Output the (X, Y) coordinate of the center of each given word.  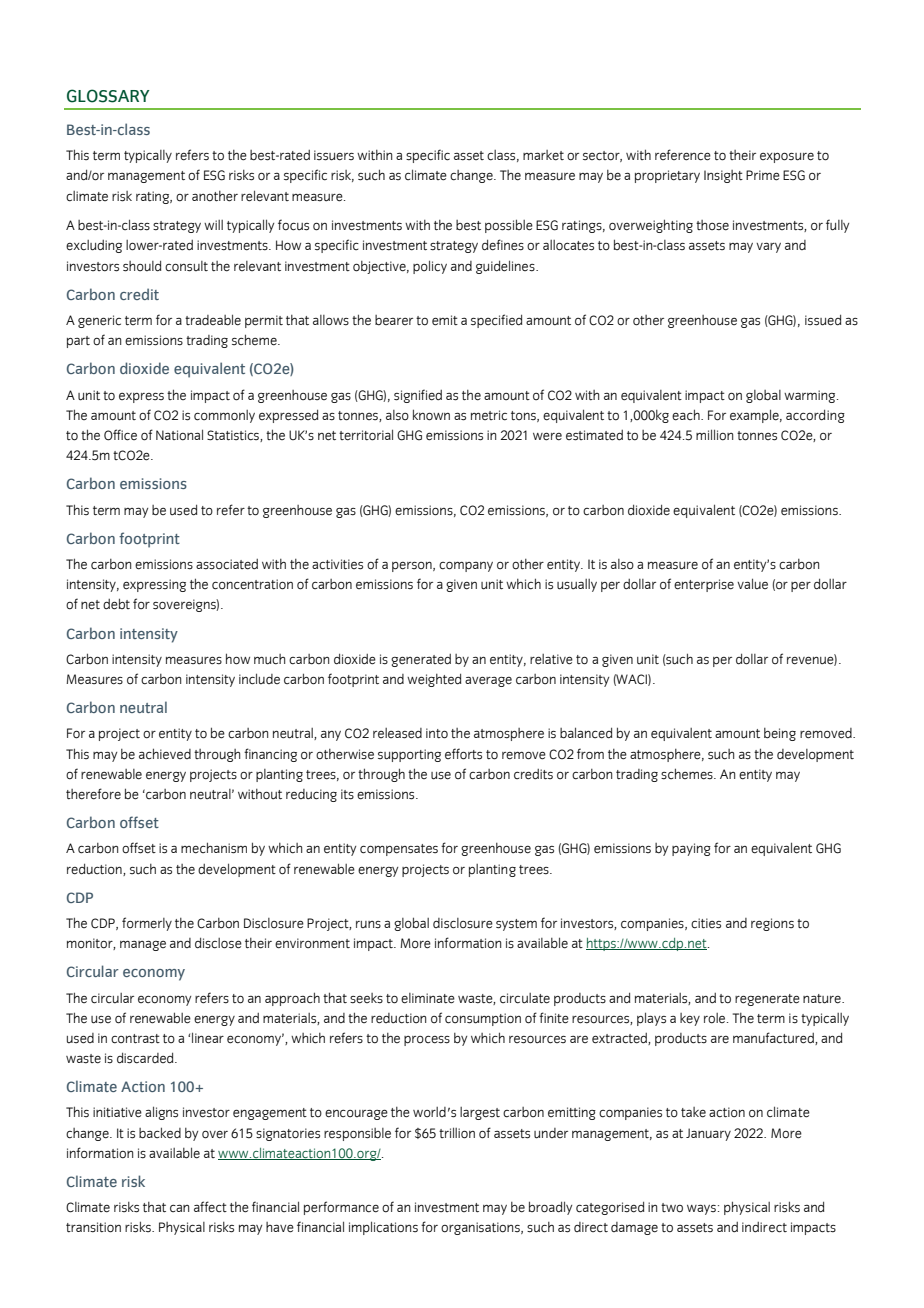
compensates (399, 850)
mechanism (214, 848)
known (431, 415)
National (179, 435)
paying (691, 849)
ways (701, 1209)
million (714, 435)
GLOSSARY (108, 96)
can (179, 1208)
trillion (457, 1133)
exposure (787, 157)
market (543, 155)
